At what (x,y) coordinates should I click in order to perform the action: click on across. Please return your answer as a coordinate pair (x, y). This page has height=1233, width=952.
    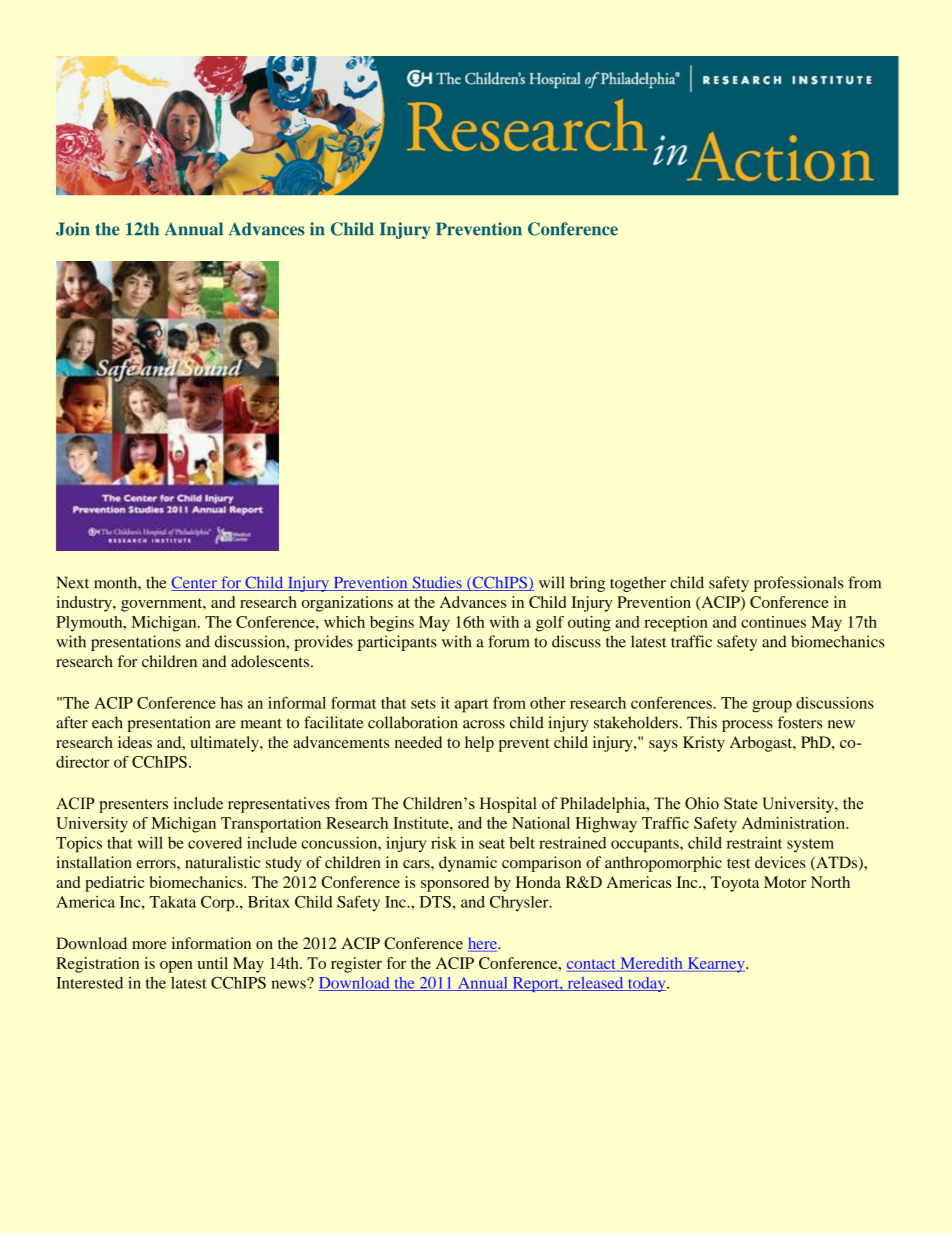
    Looking at the image, I should click on (484, 724).
